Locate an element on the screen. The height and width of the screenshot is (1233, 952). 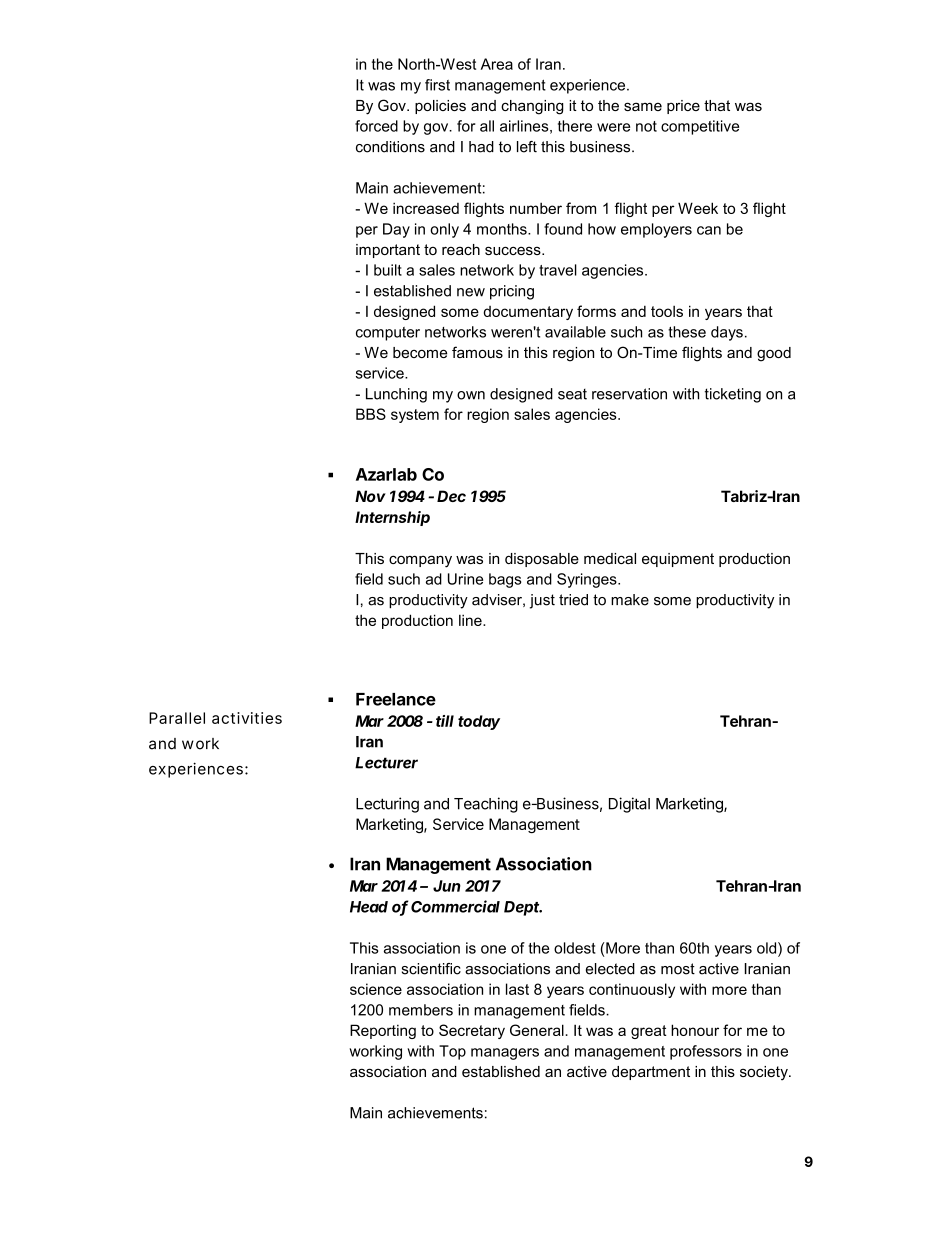
Reporting is located at coordinates (383, 1031).
